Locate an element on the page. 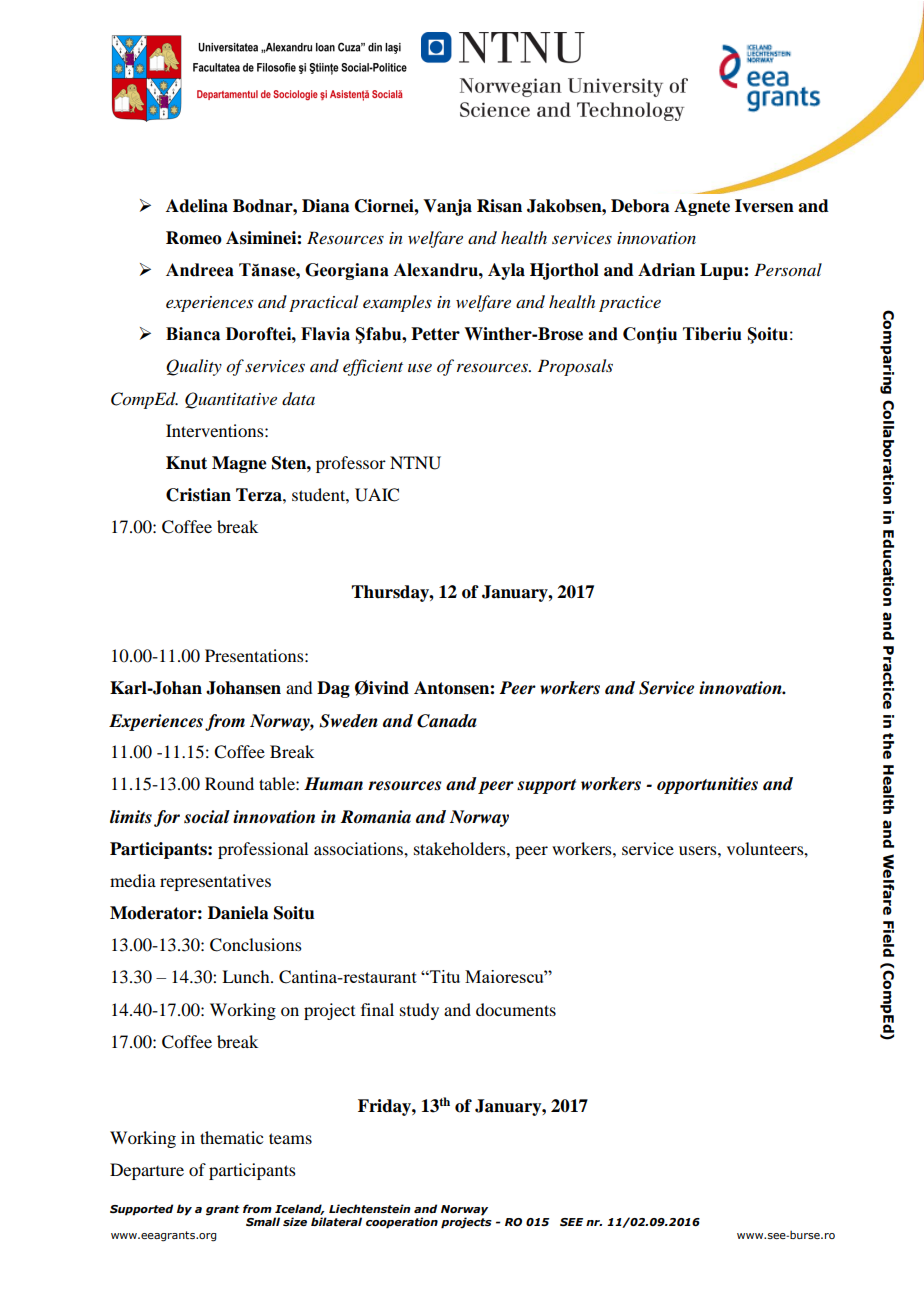  opportunities is located at coordinates (707, 785).
